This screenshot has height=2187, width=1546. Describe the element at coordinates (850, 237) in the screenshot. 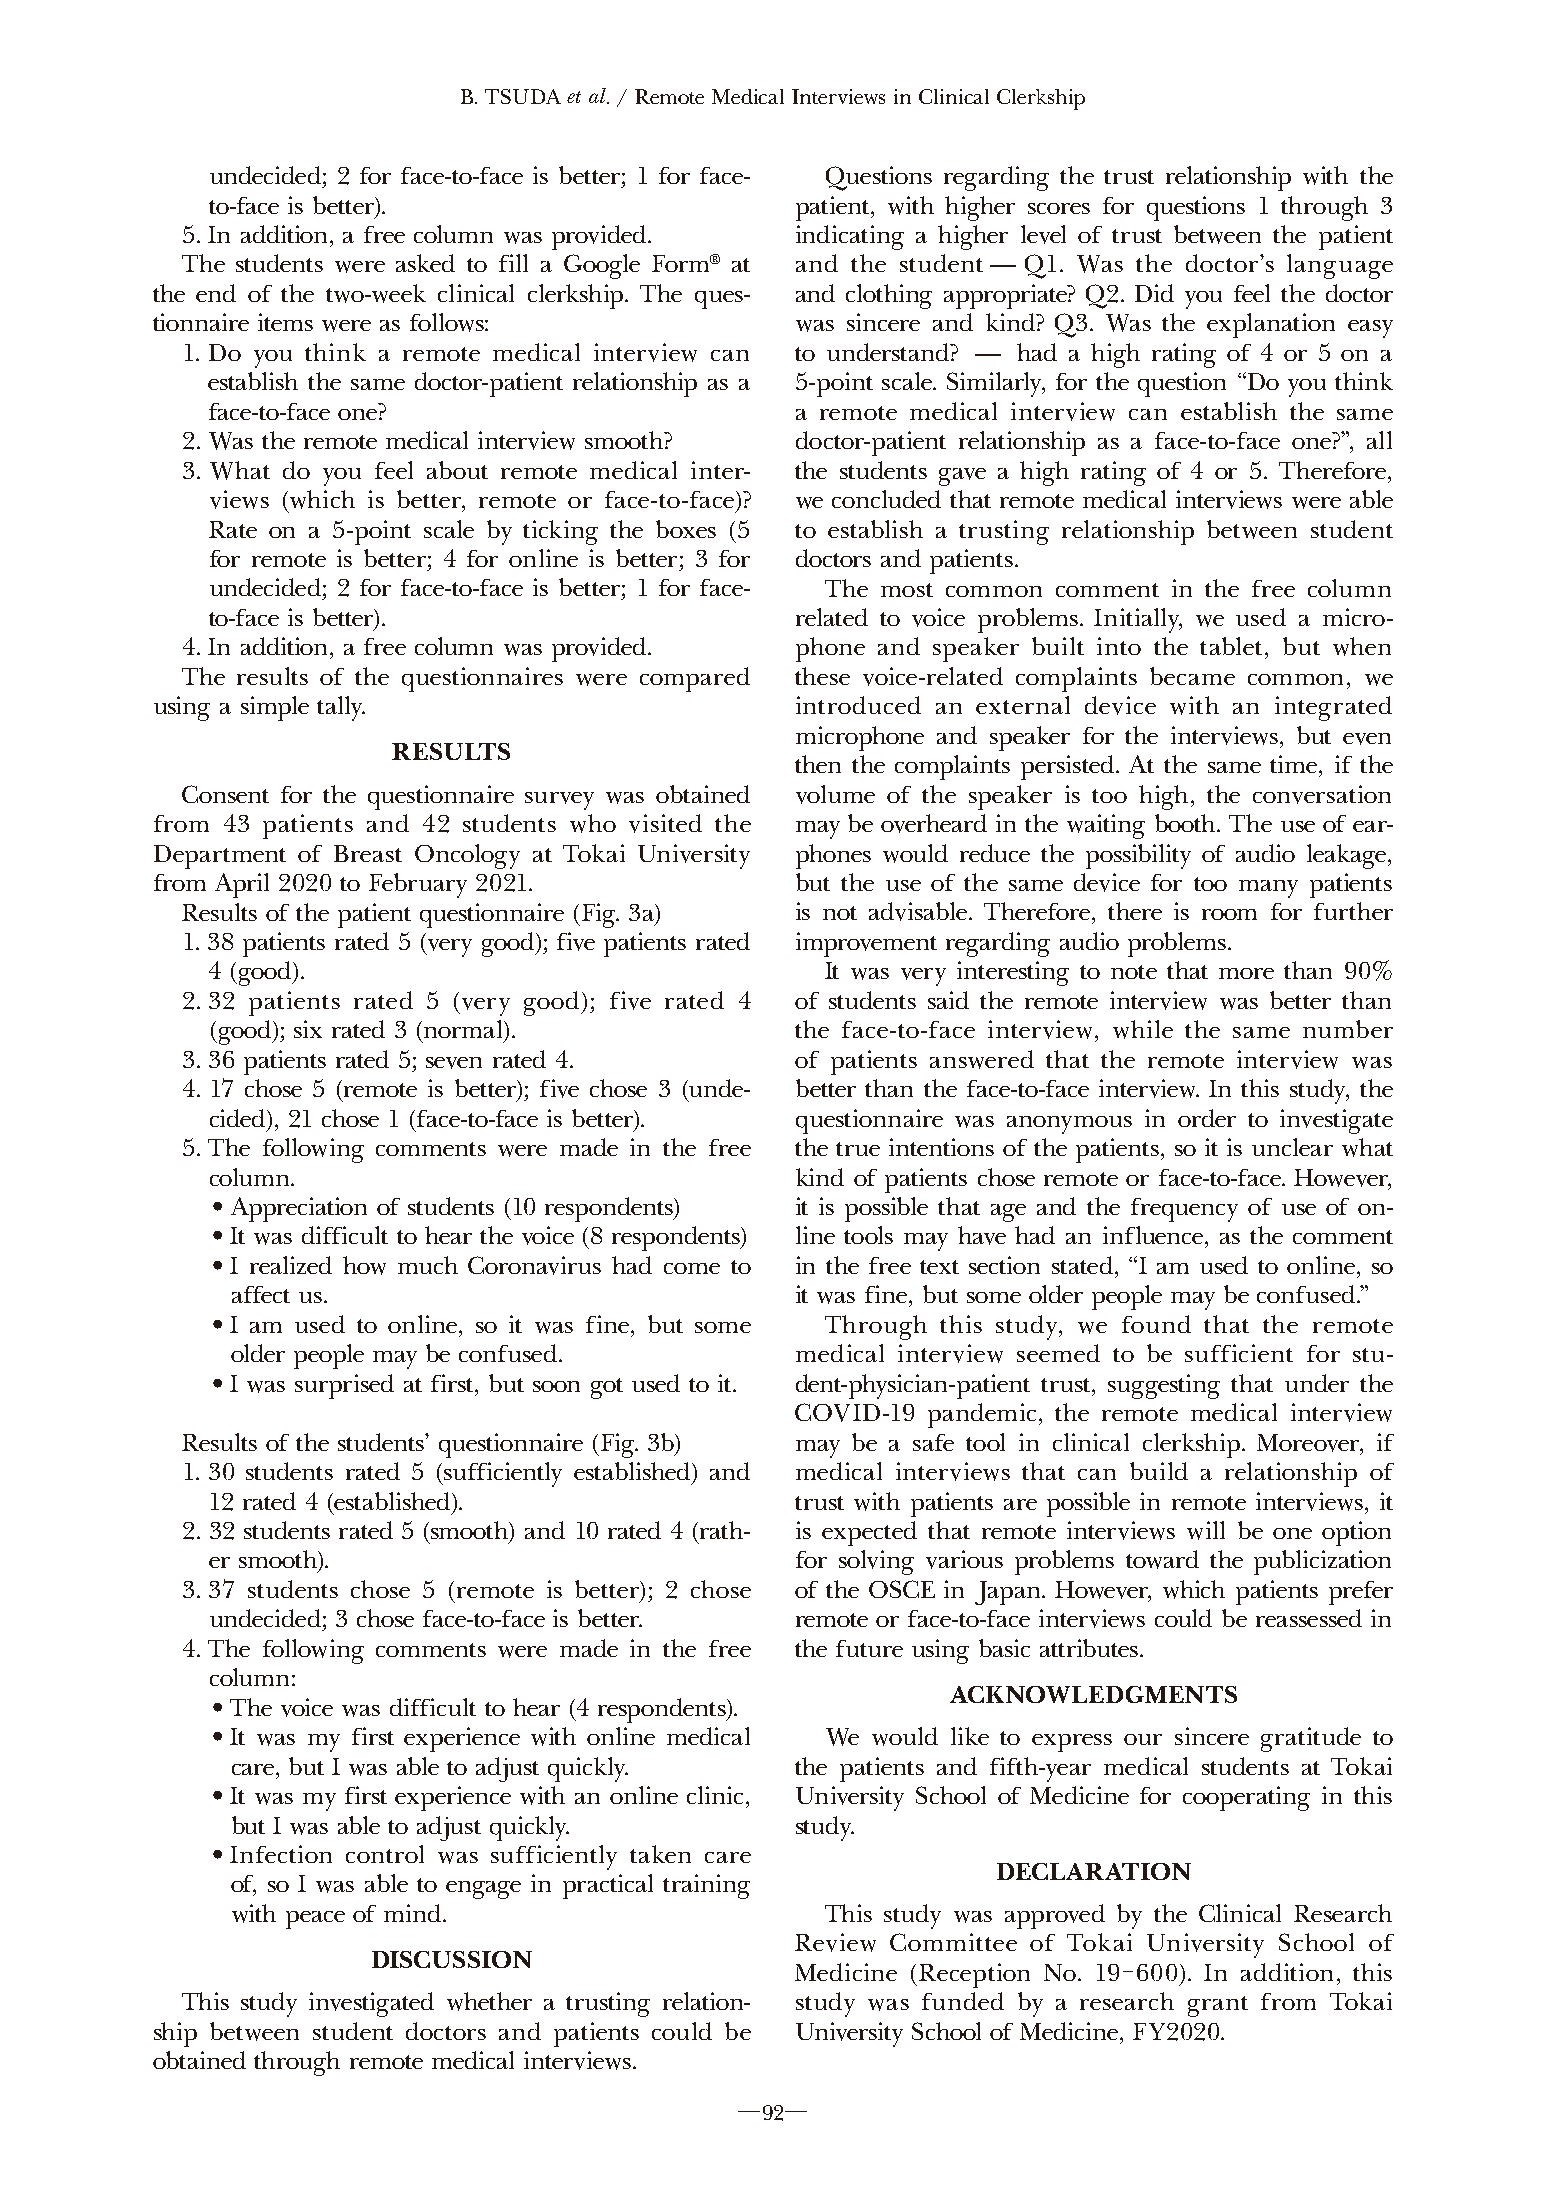

I see `indicating` at that location.
